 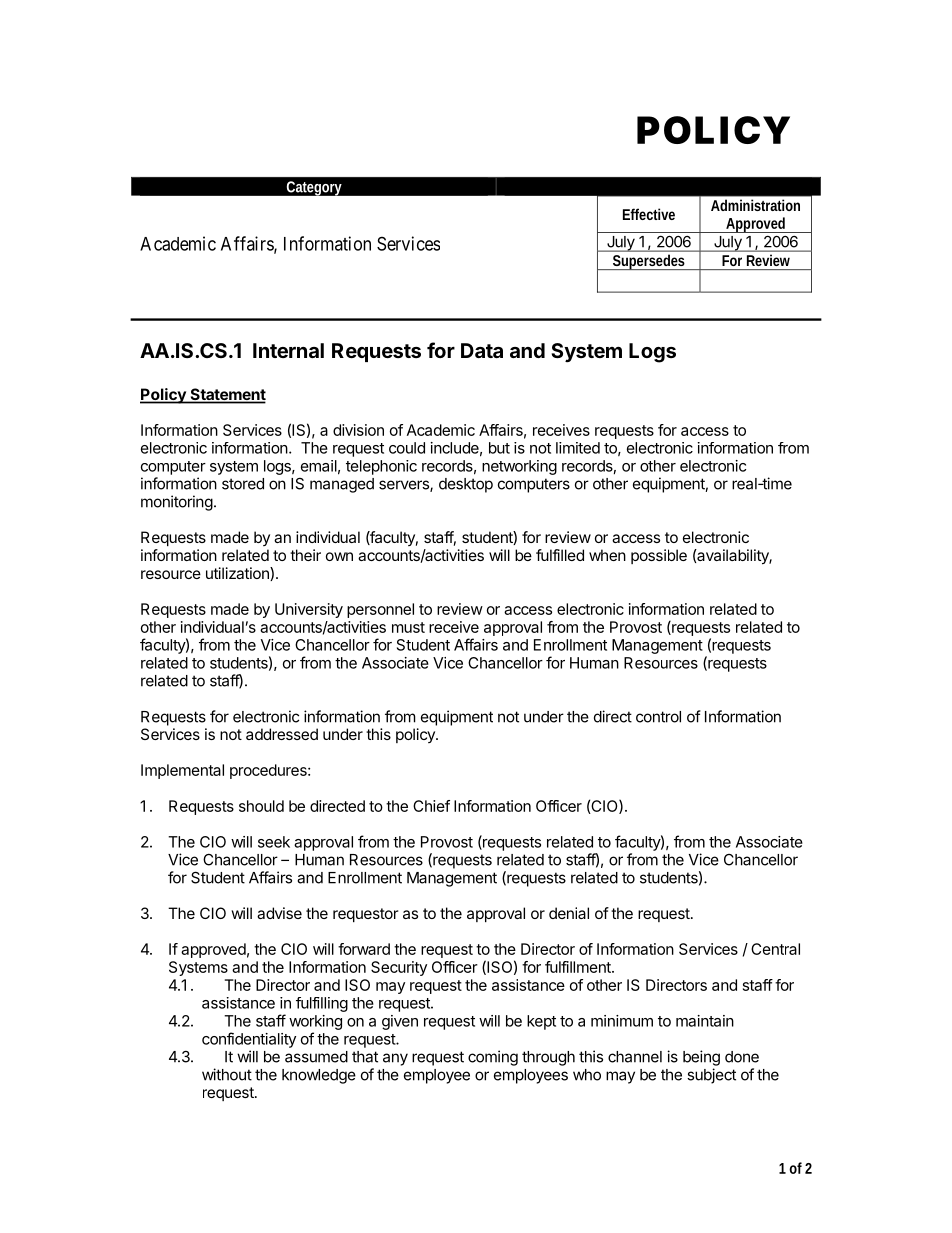 What do you see at coordinates (493, 1058) in the screenshot?
I see `coming` at bounding box center [493, 1058].
